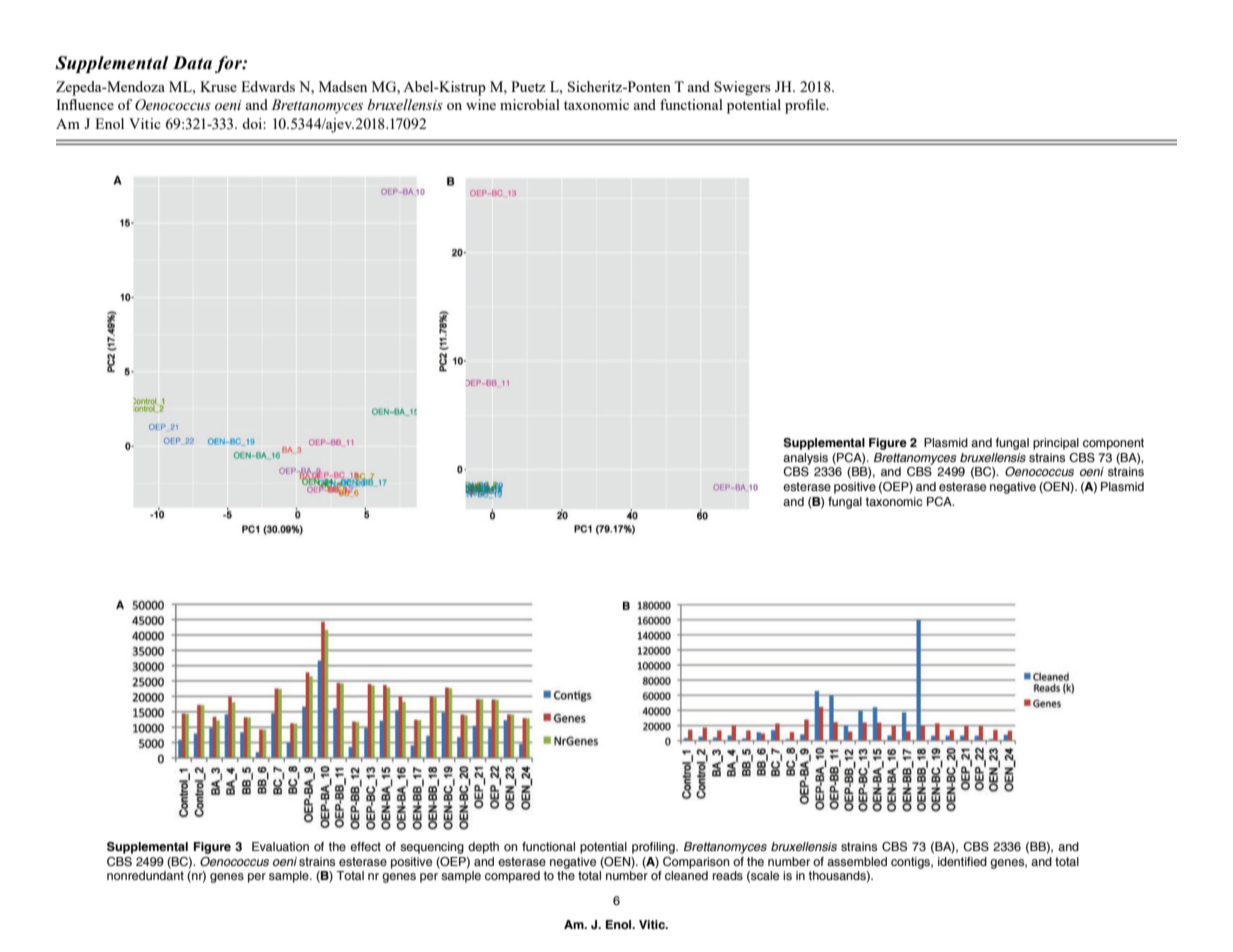 The image size is (1233, 952). Describe the element at coordinates (268, 86) in the document. I see `Edwards` at that location.
